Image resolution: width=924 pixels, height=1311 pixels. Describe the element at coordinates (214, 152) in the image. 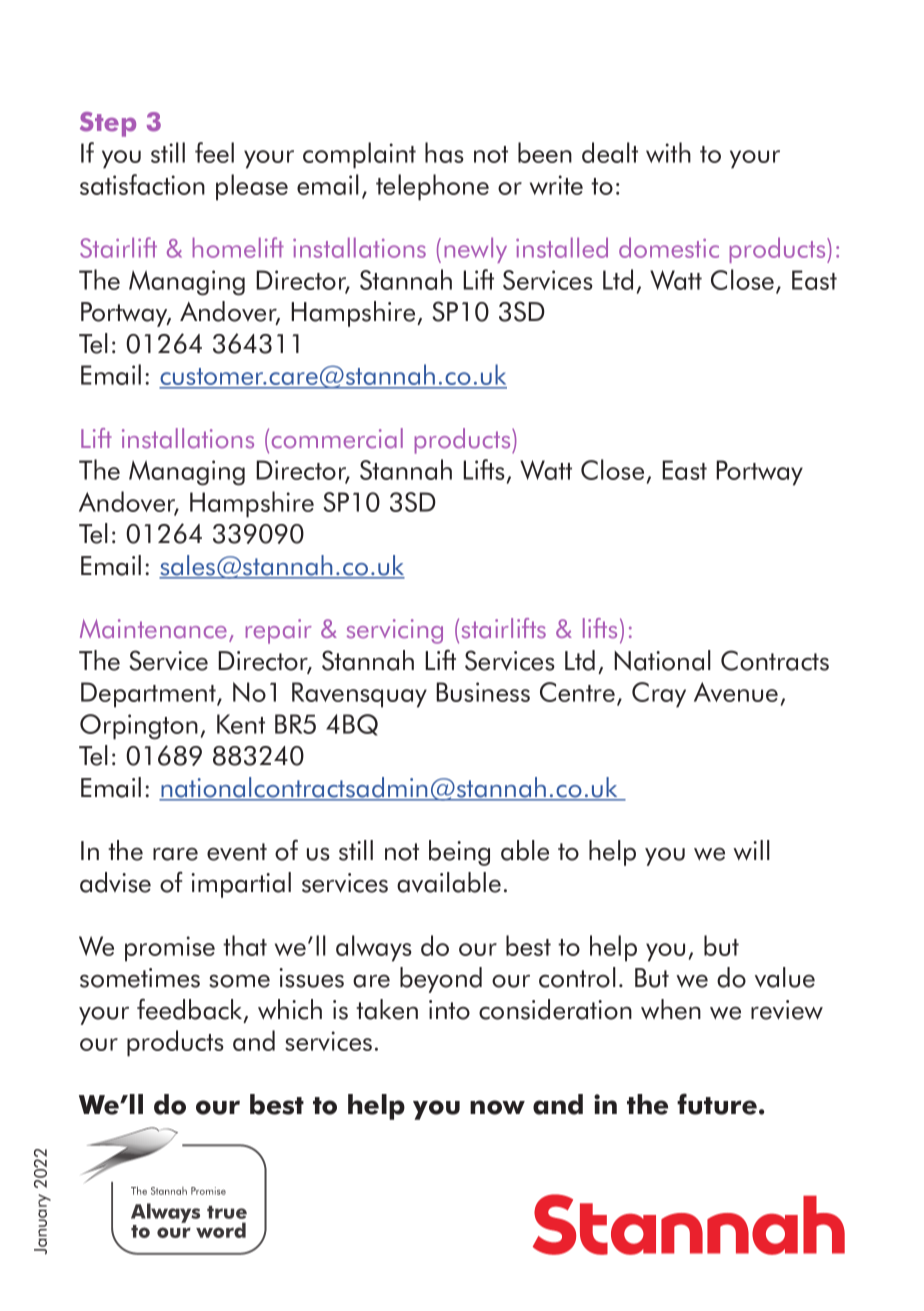

I see `feel` at that location.
